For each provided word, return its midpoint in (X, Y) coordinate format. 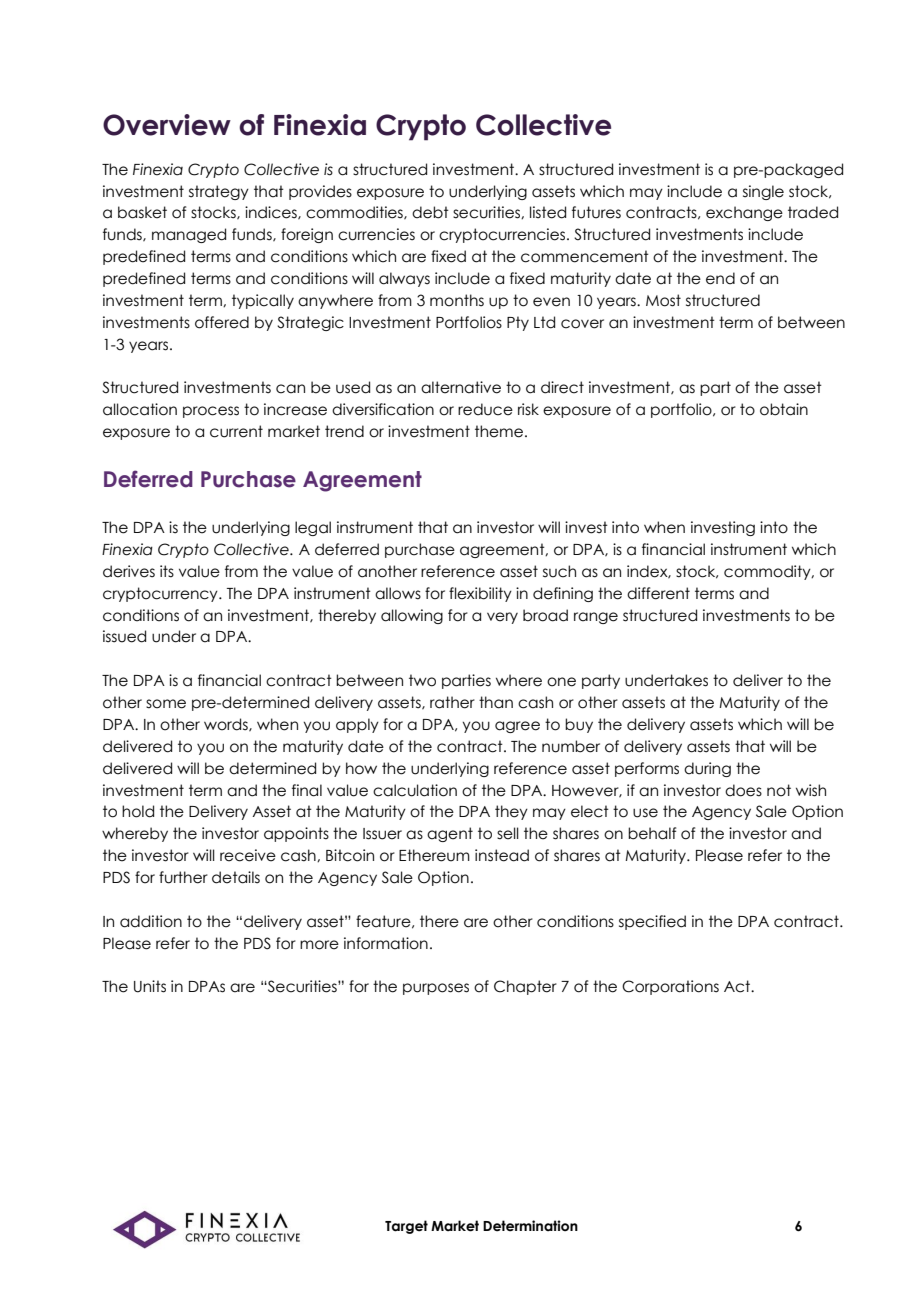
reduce (485, 409)
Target (406, 1227)
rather (452, 702)
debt (430, 212)
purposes (436, 989)
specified (652, 922)
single (763, 192)
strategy (219, 192)
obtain (784, 409)
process (211, 412)
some (166, 704)
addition (151, 921)
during (707, 769)
